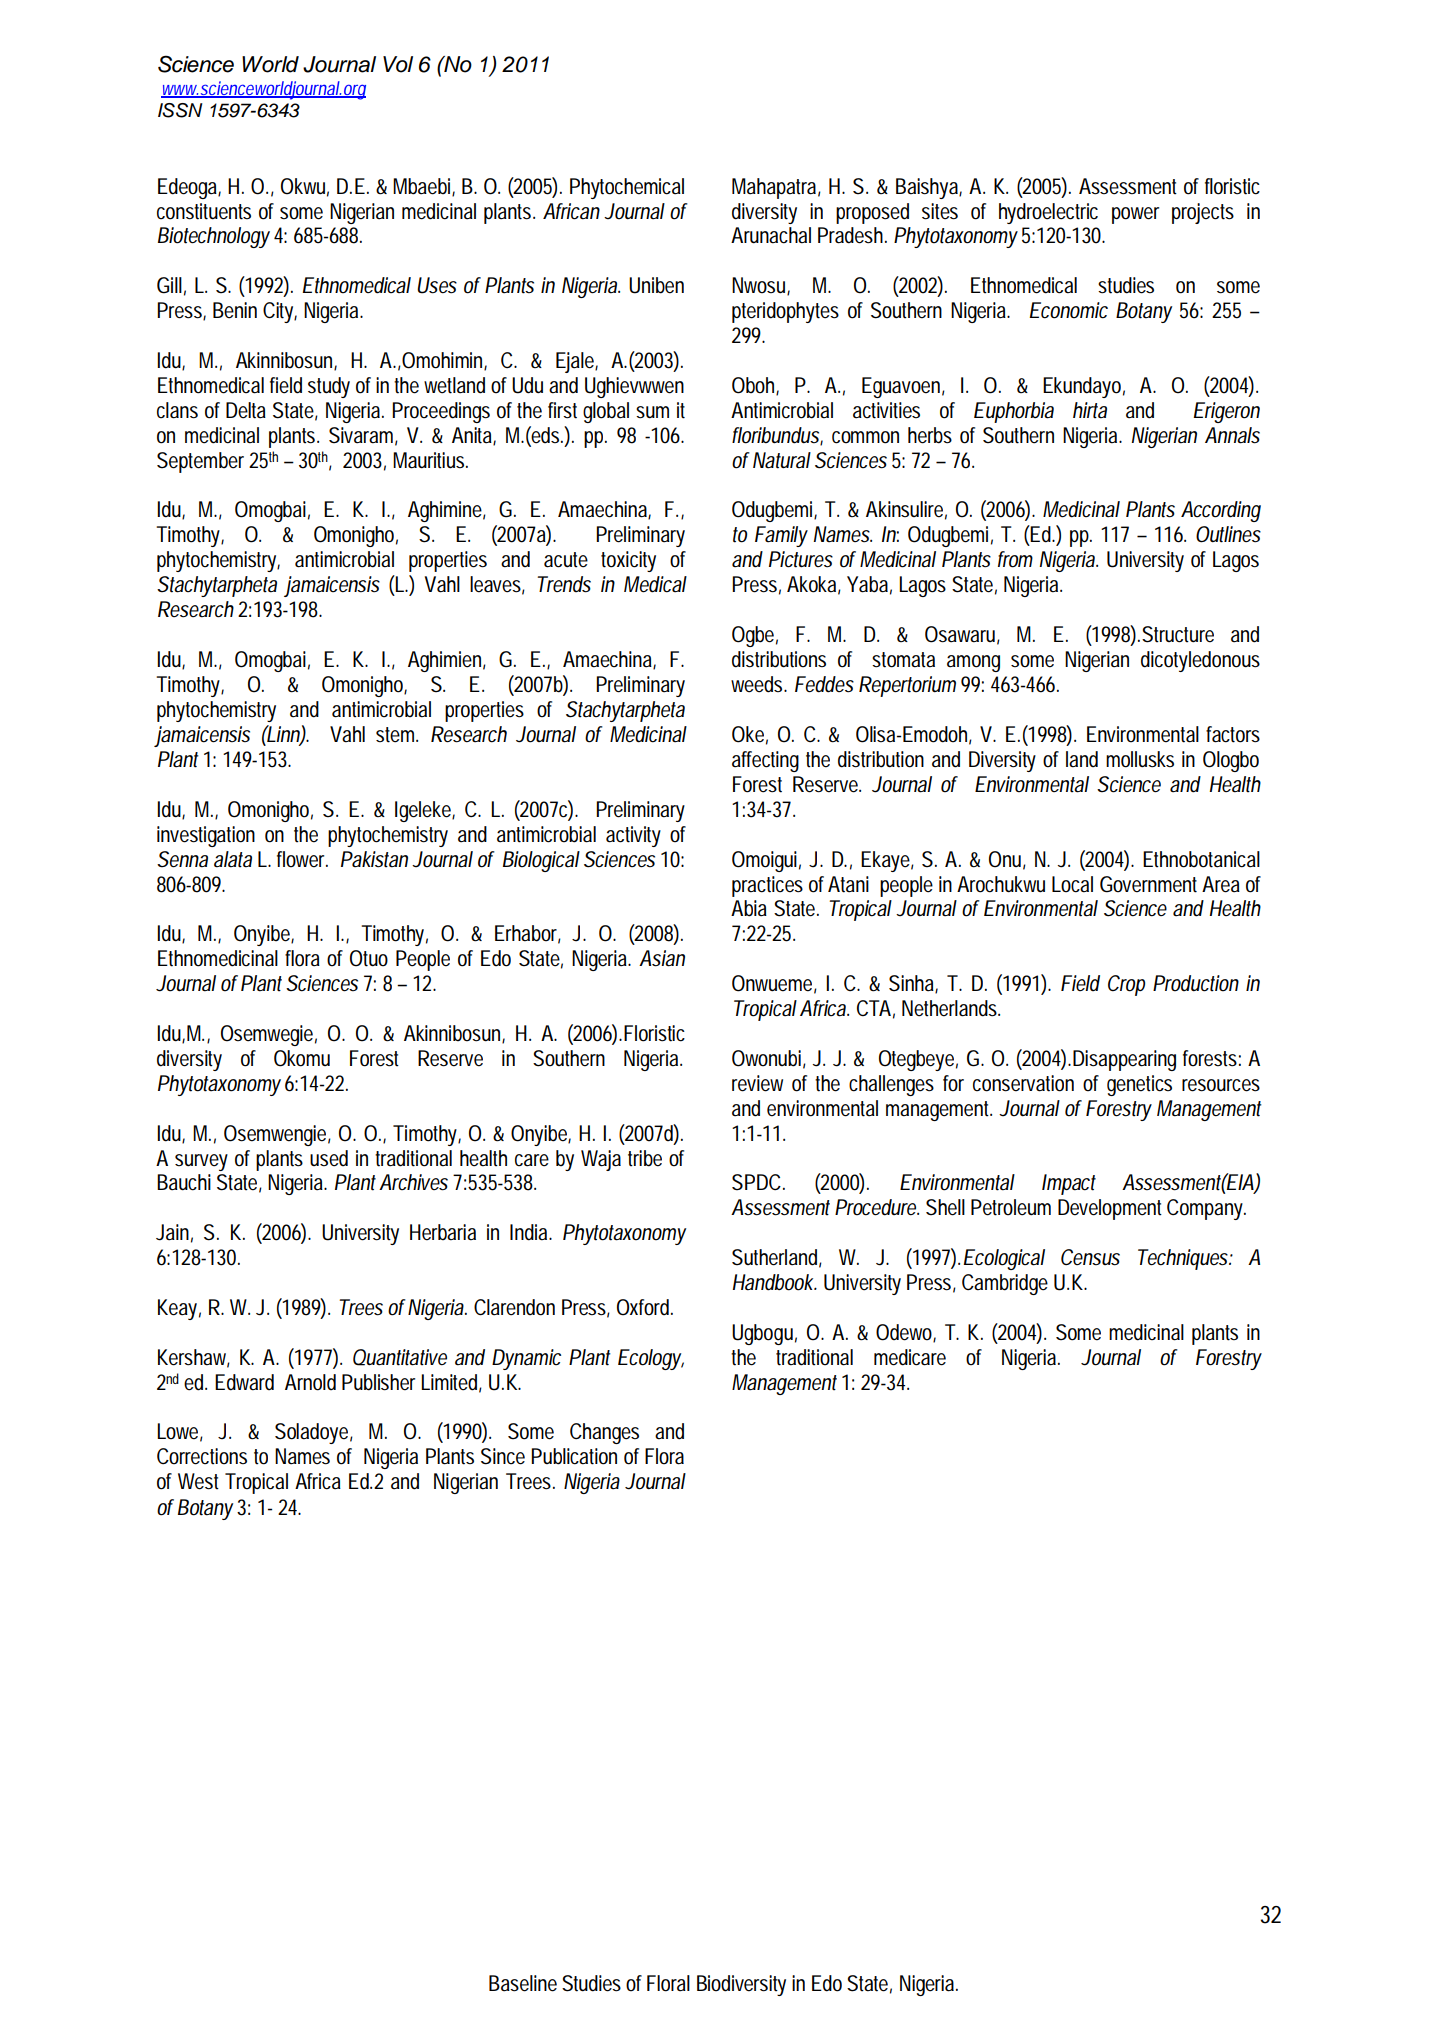  What do you see at coordinates (329, 1158) in the image?
I see `used` at bounding box center [329, 1158].
